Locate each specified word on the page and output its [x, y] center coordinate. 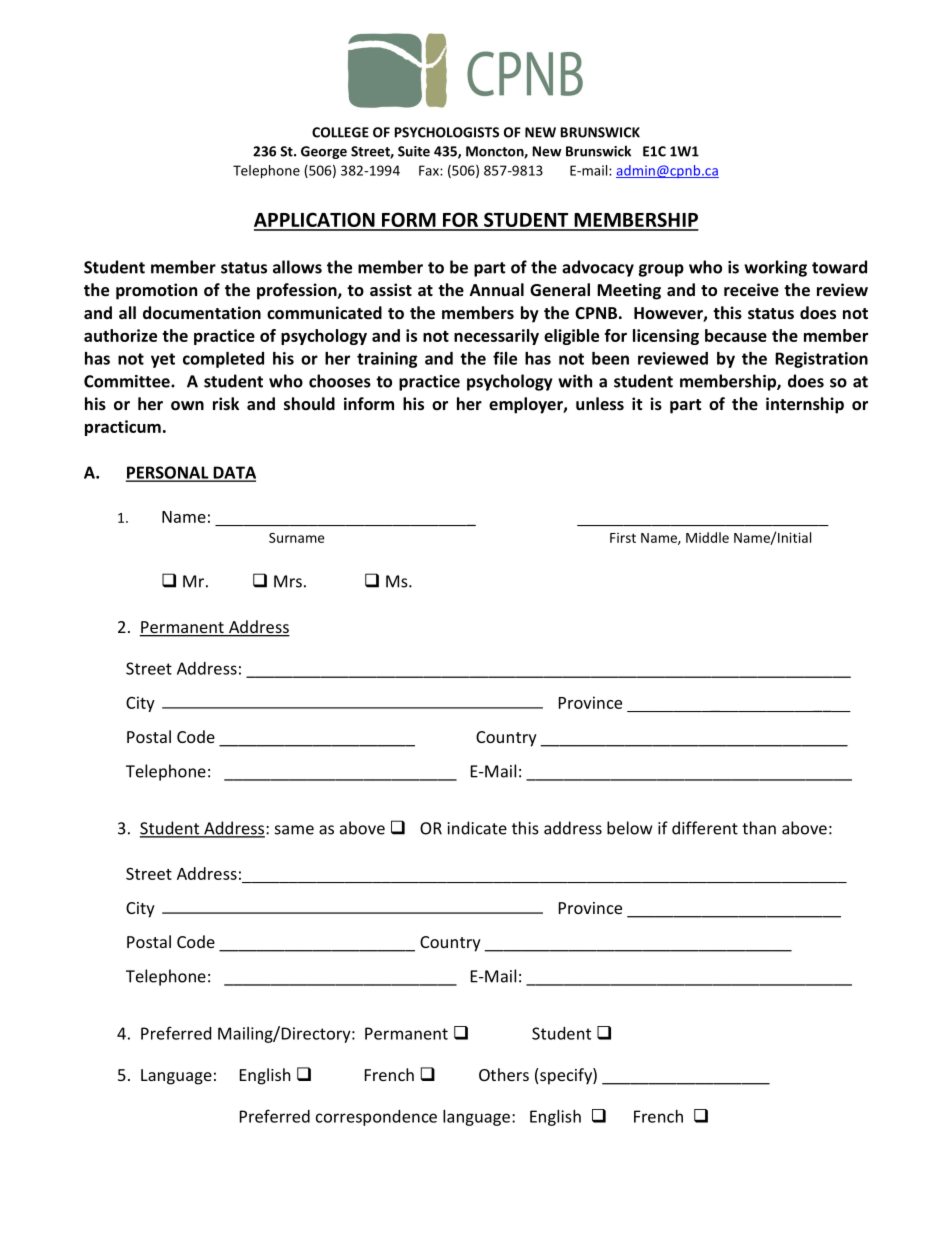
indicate [477, 828]
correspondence [376, 1118]
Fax [430, 170]
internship [805, 405]
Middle [707, 537]
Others [504, 1074]
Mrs [288, 581]
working [775, 268]
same [294, 830]
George [324, 152]
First [623, 538]
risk [226, 403]
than [759, 828]
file [505, 358]
